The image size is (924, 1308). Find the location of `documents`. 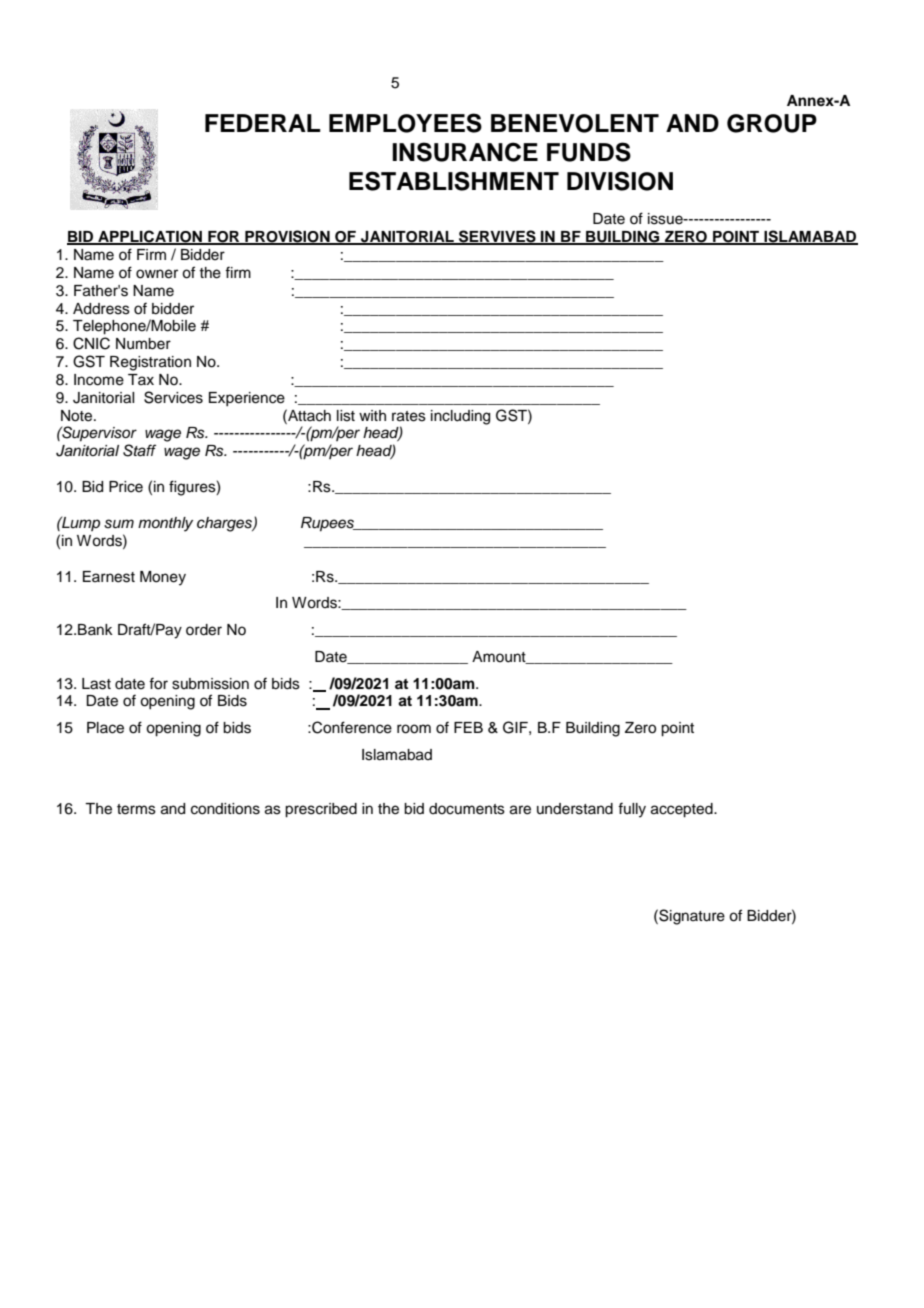

documents is located at coordinates (467, 809).
